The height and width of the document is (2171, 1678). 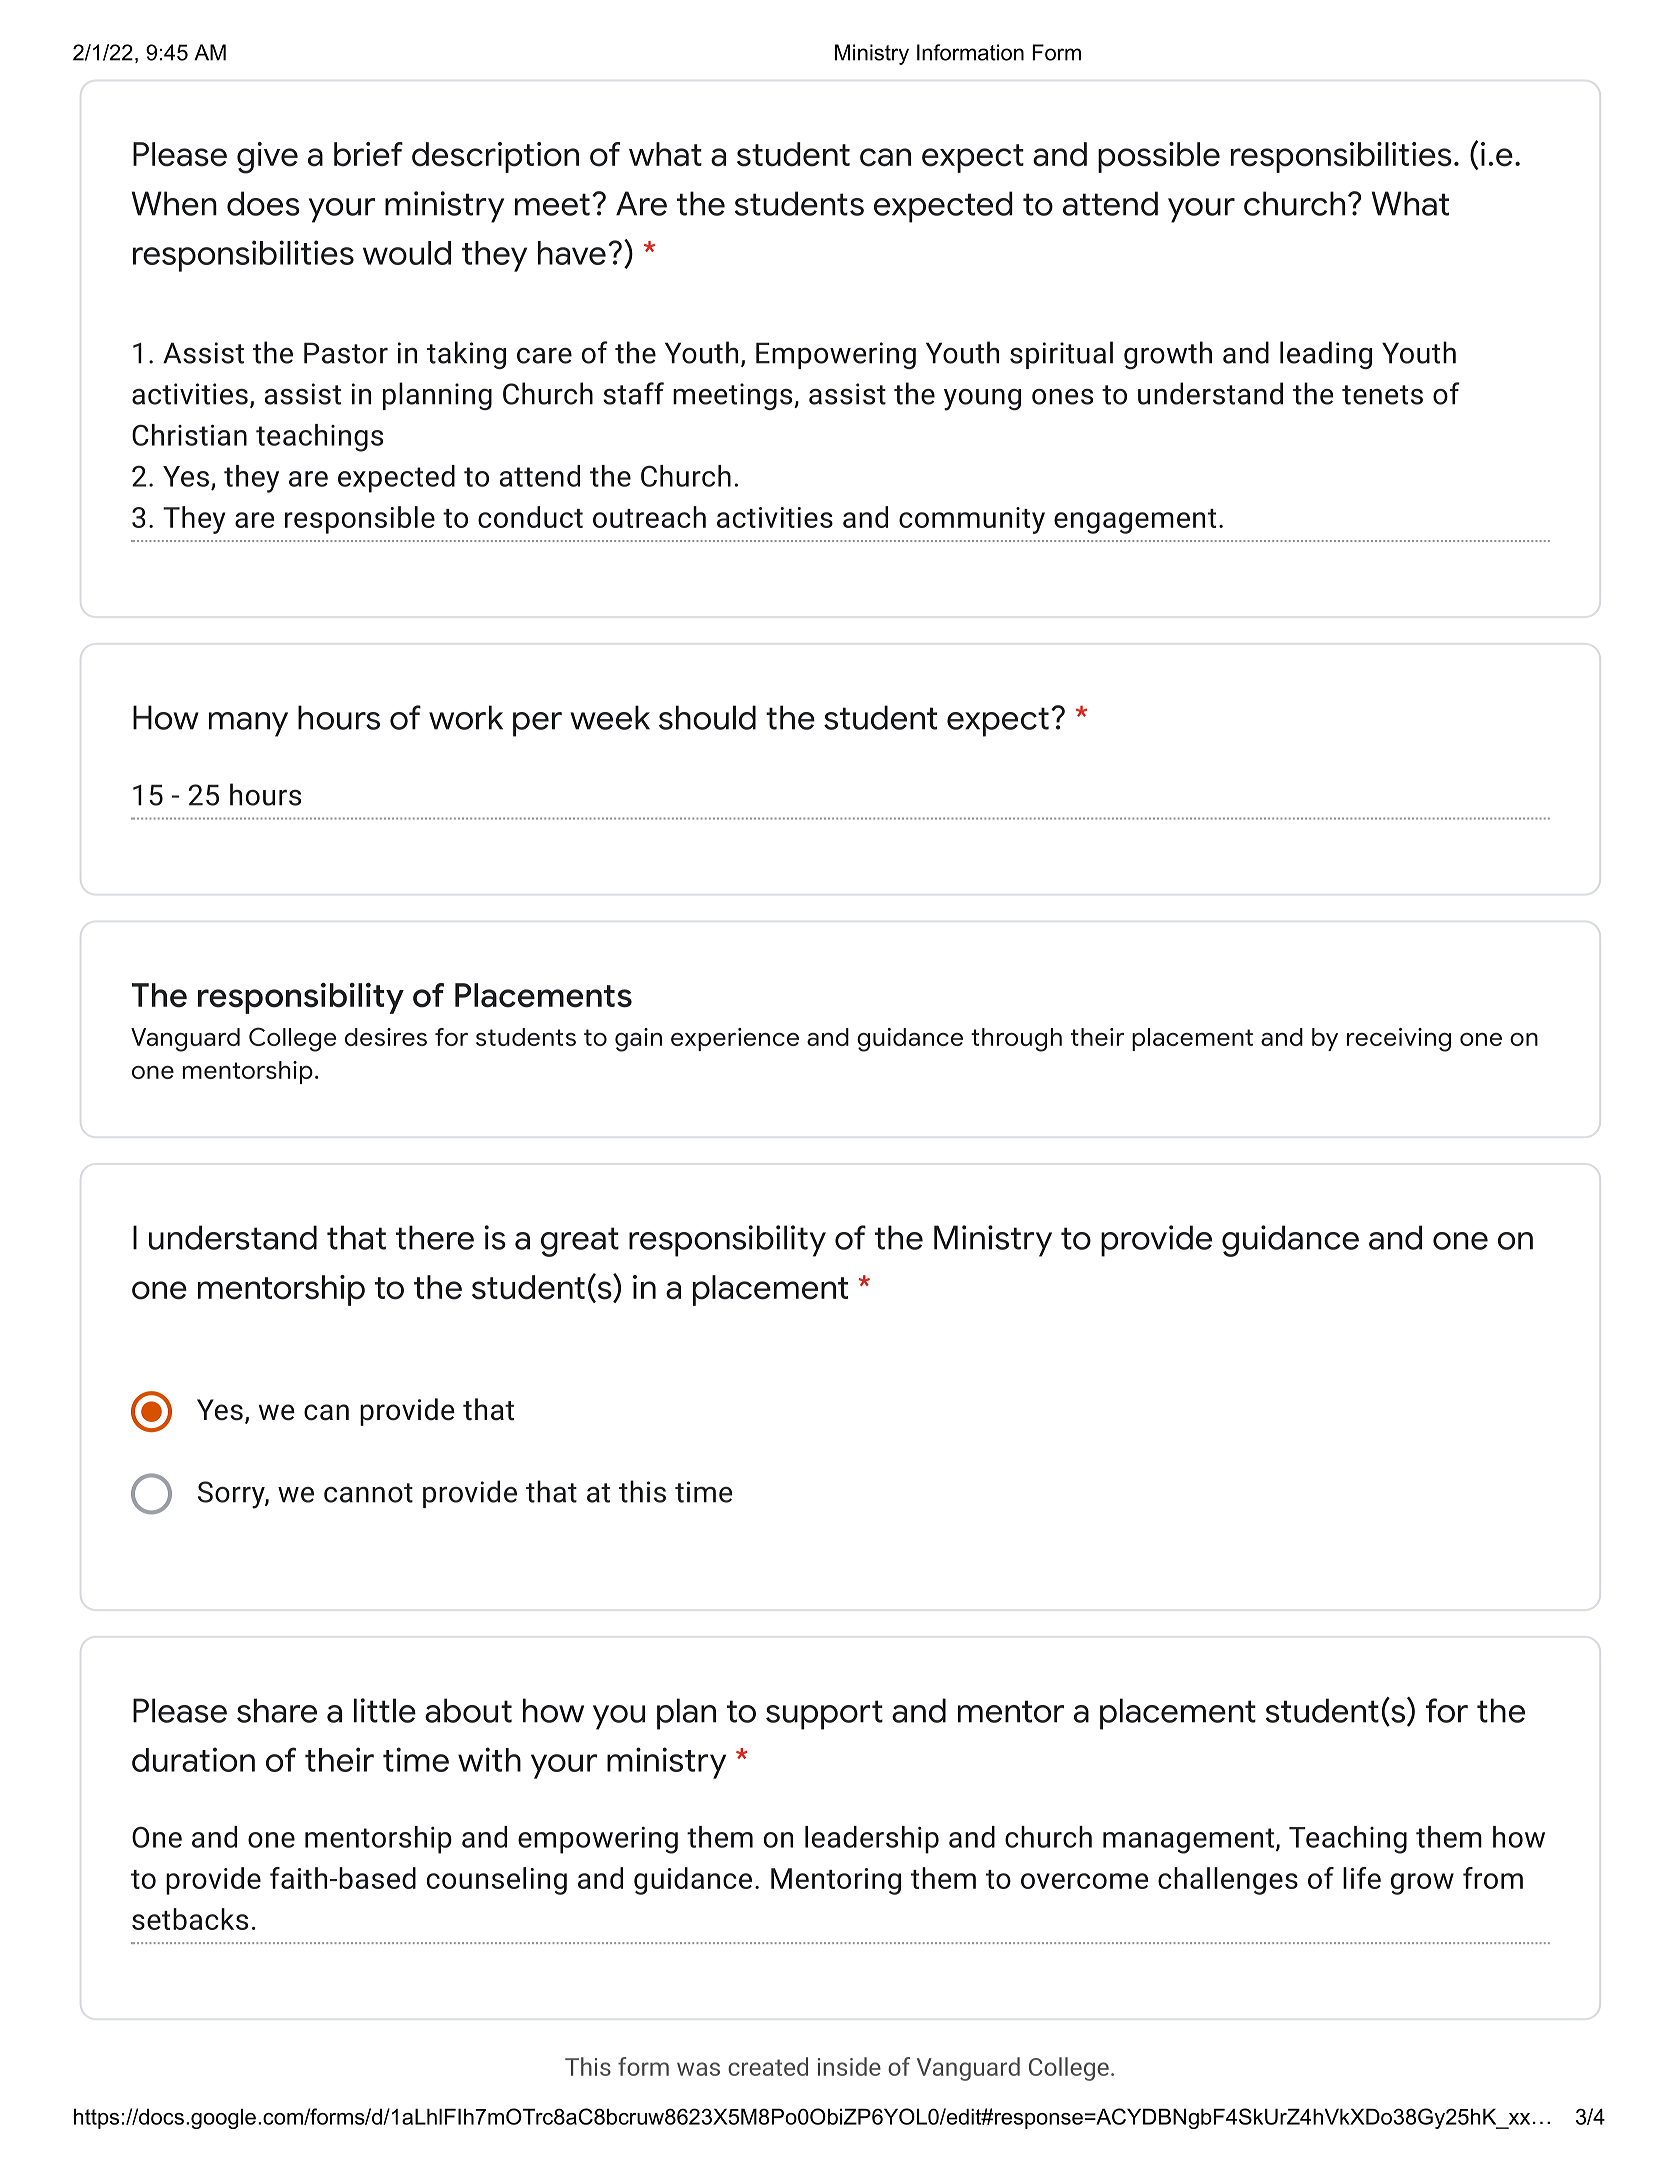 I want to click on receiving, so click(x=1399, y=1040).
